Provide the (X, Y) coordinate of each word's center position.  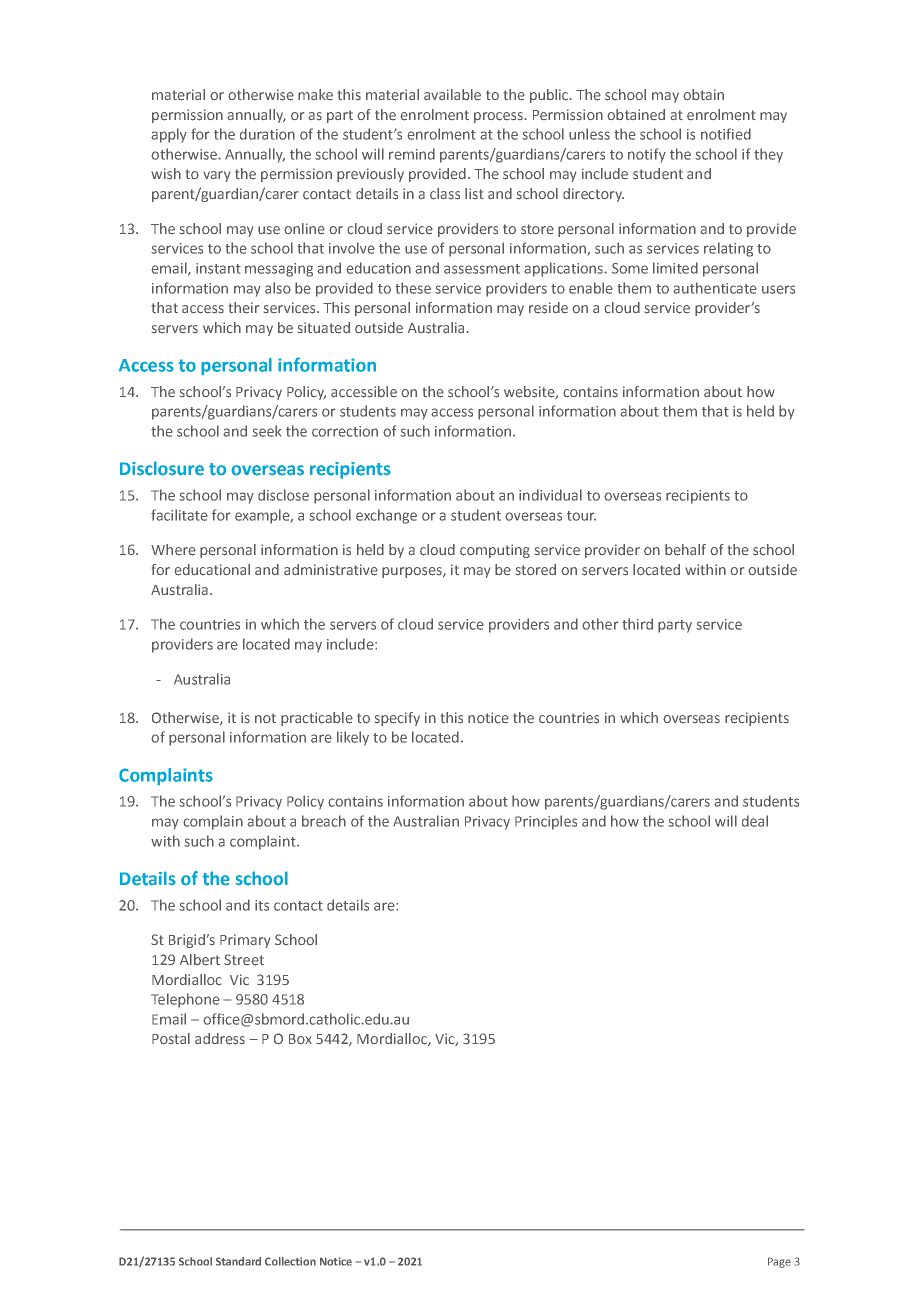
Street (244, 960)
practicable (317, 719)
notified (726, 134)
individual (550, 495)
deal (755, 821)
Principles (546, 822)
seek (266, 431)
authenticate (715, 288)
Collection (290, 1261)
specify (397, 719)
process (498, 117)
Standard (238, 1261)
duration (267, 134)
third (637, 624)
